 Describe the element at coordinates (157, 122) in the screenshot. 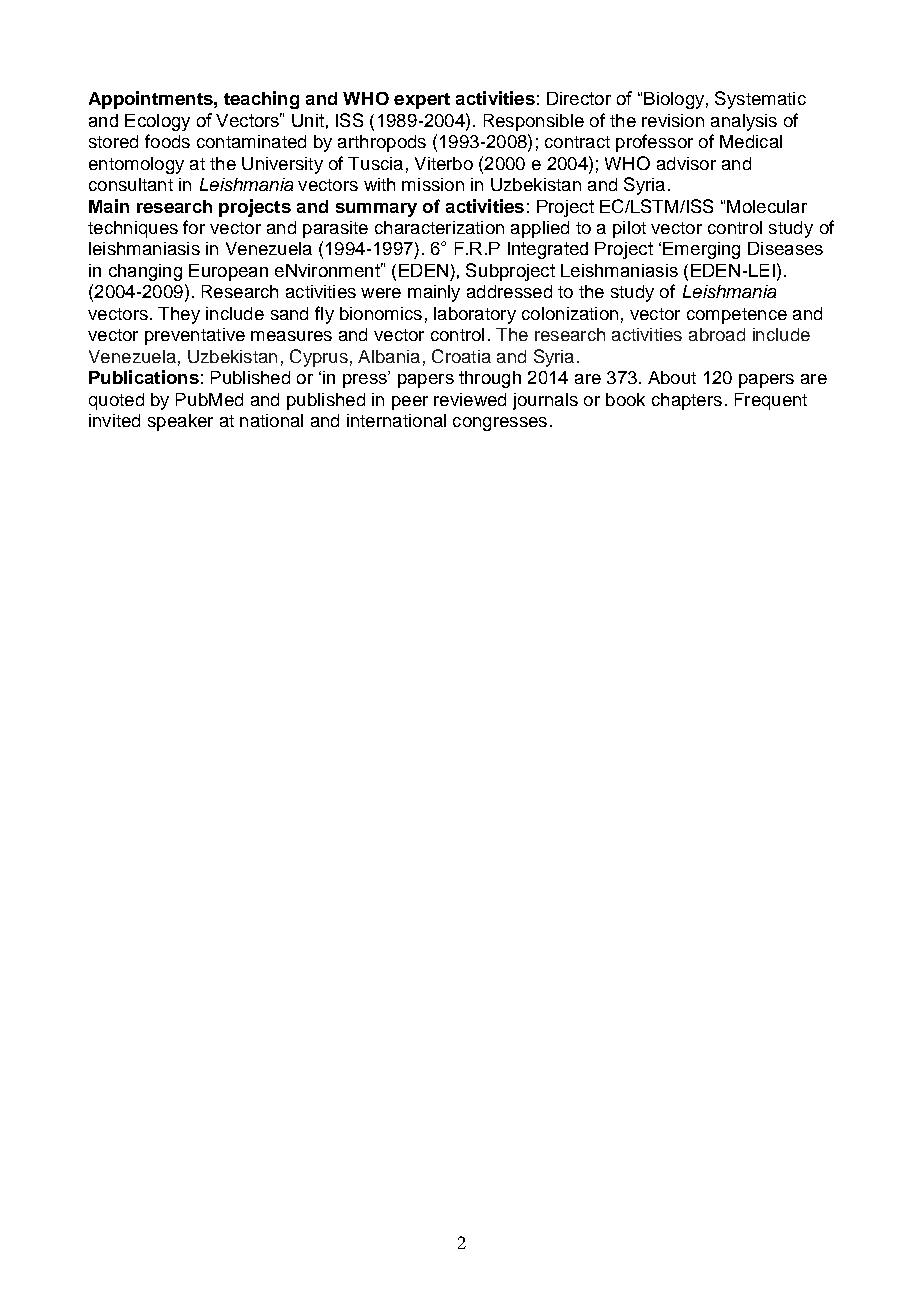

I see `Ecology` at that location.
